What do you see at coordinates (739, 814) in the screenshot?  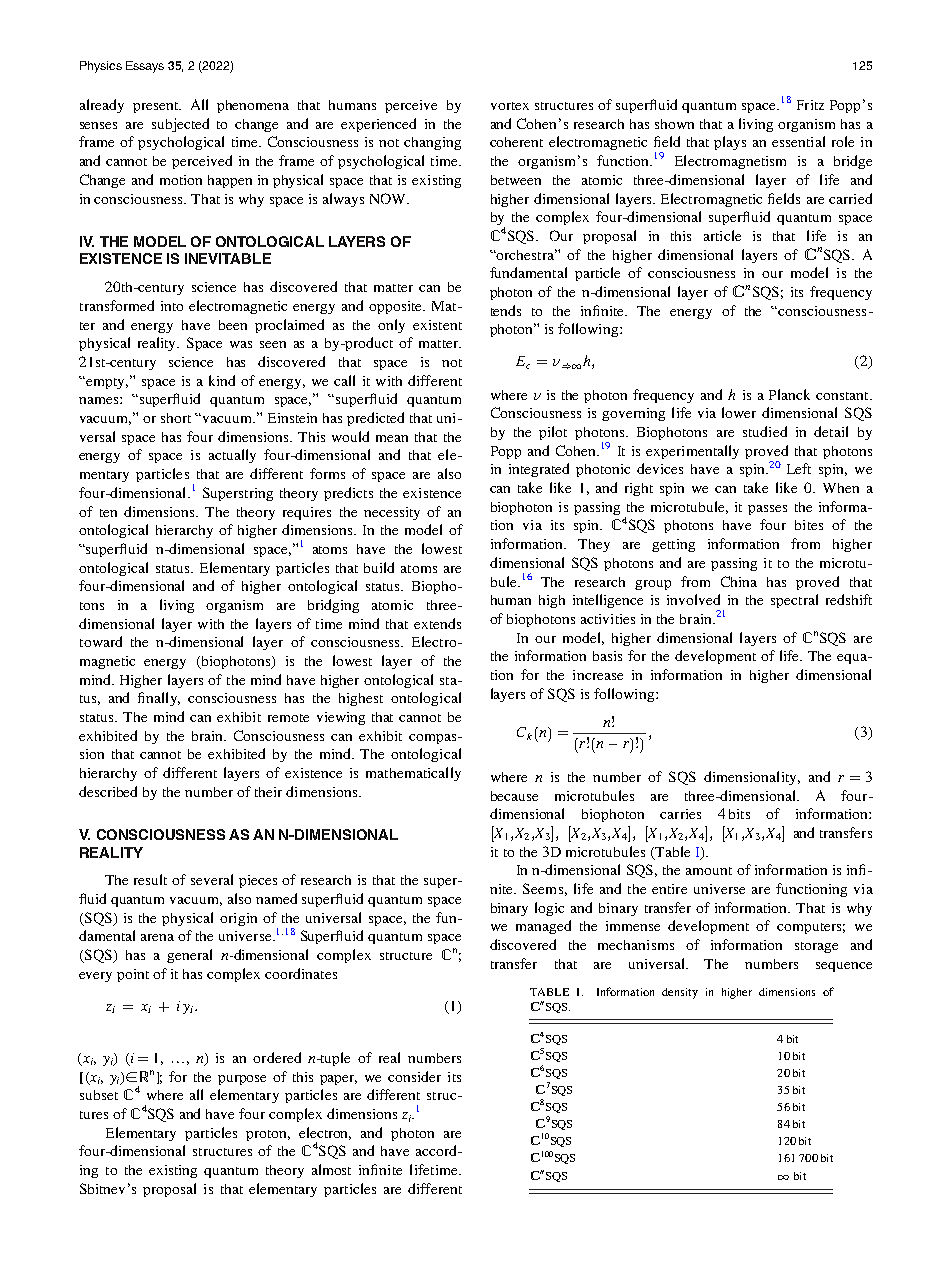 I see `bits` at bounding box center [739, 814].
